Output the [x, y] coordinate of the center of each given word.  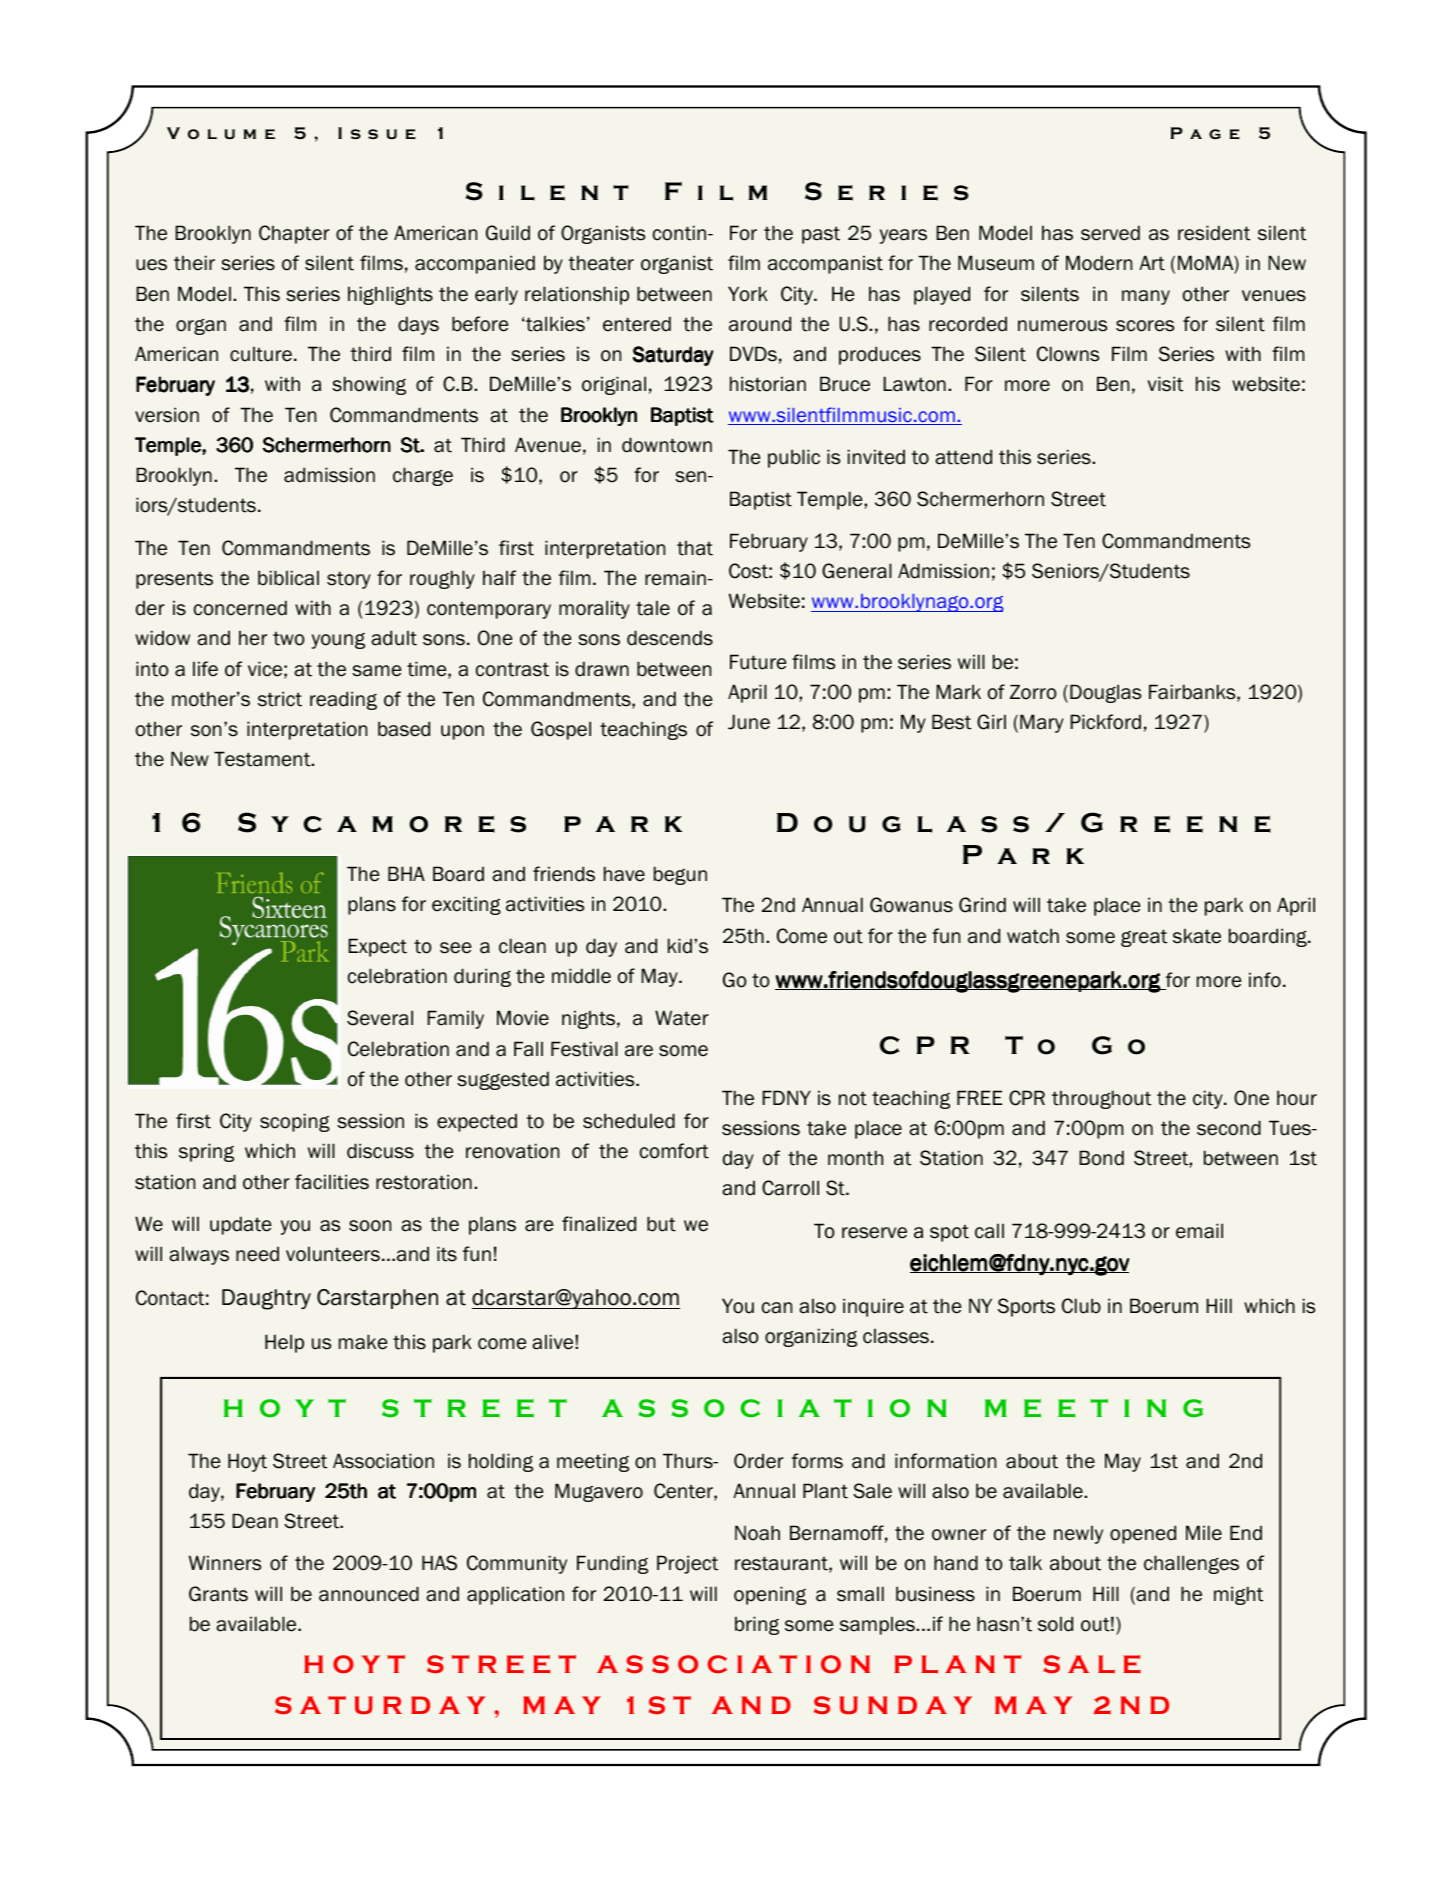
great [1144, 938]
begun [680, 875]
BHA [406, 873]
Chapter [294, 234]
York [748, 294]
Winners [225, 1563]
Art [1152, 263]
